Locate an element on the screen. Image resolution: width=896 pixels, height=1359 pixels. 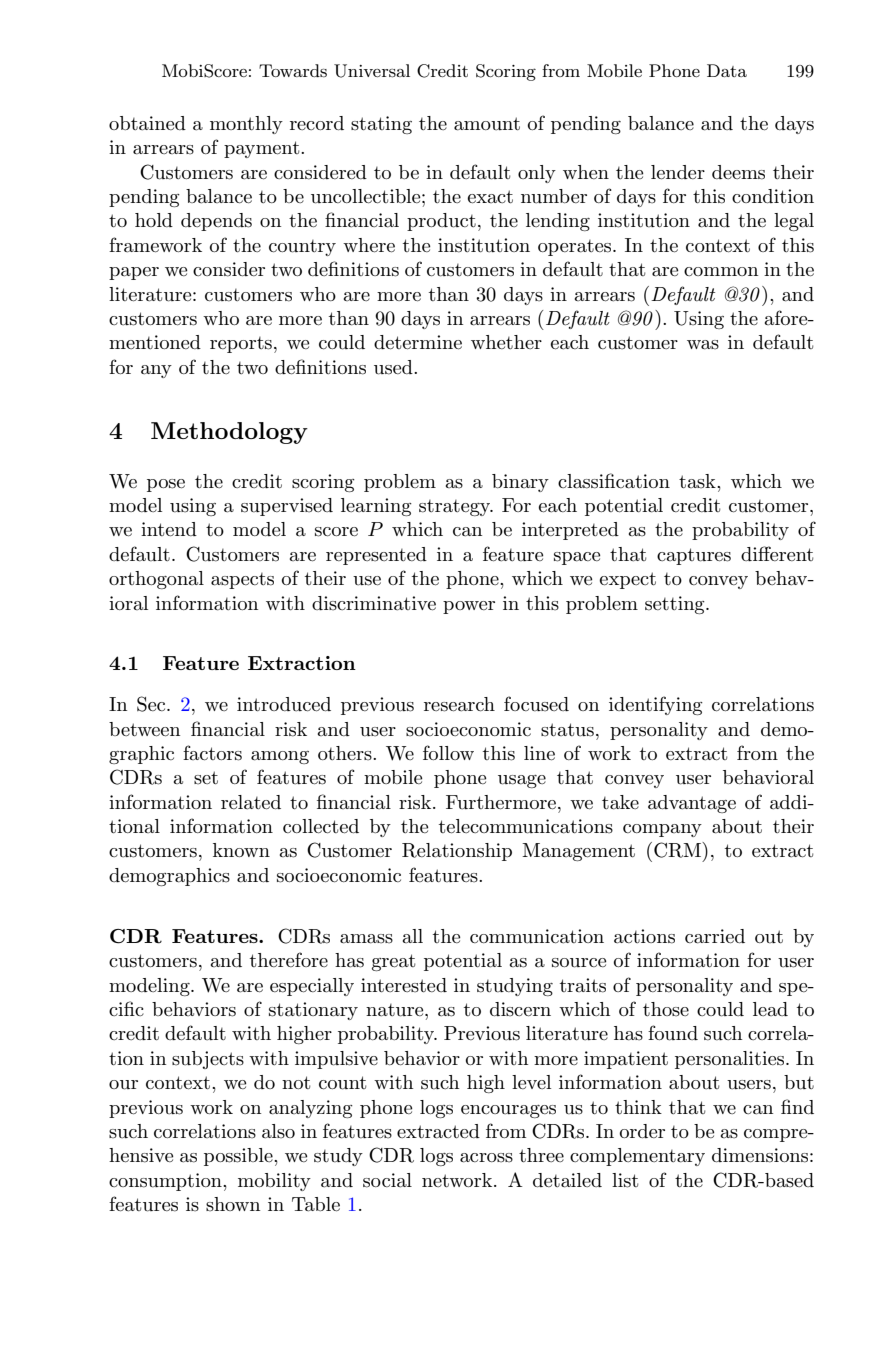
known is located at coordinates (241, 850).
